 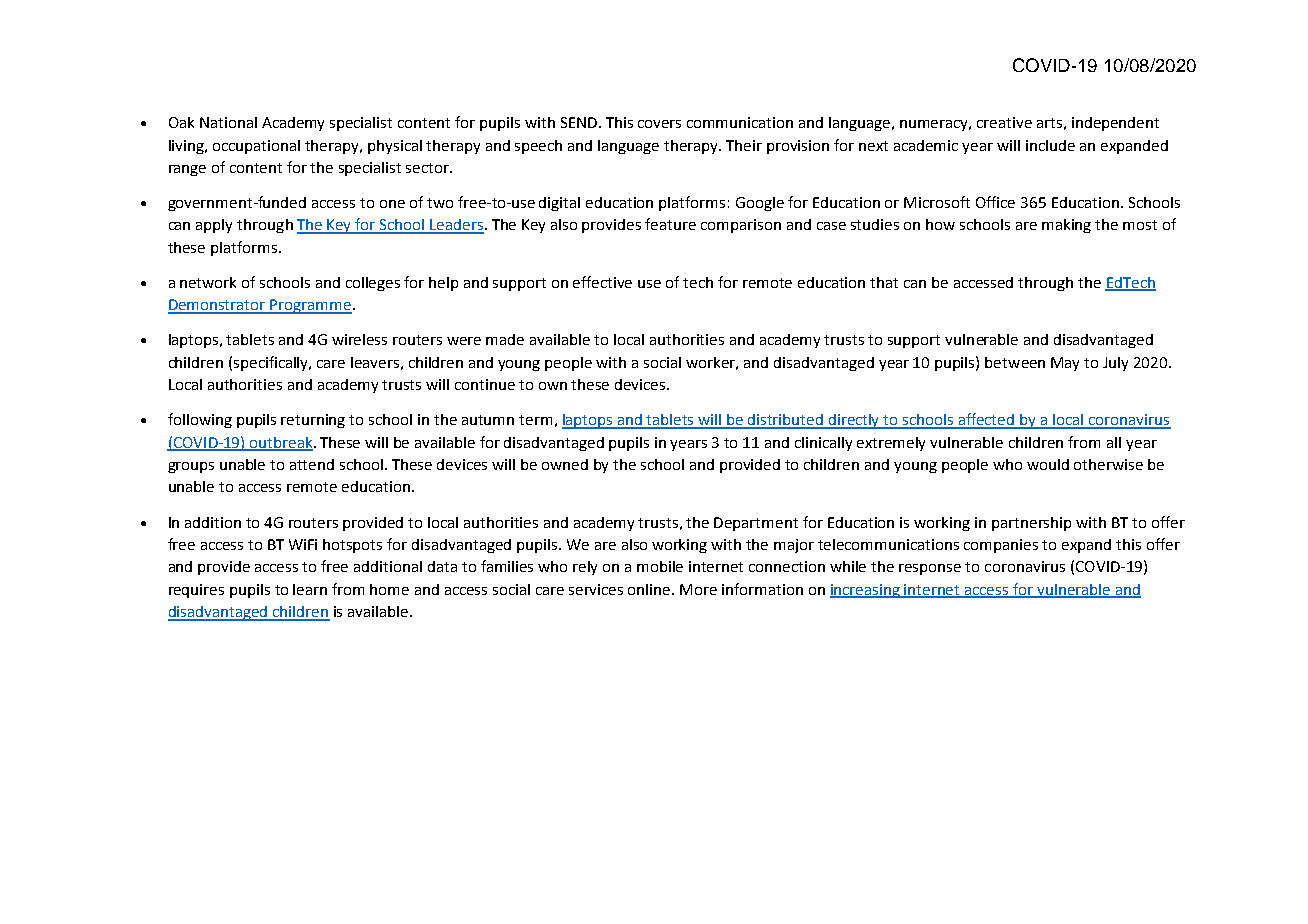 What do you see at coordinates (310, 589) in the image?
I see `learn` at bounding box center [310, 589].
